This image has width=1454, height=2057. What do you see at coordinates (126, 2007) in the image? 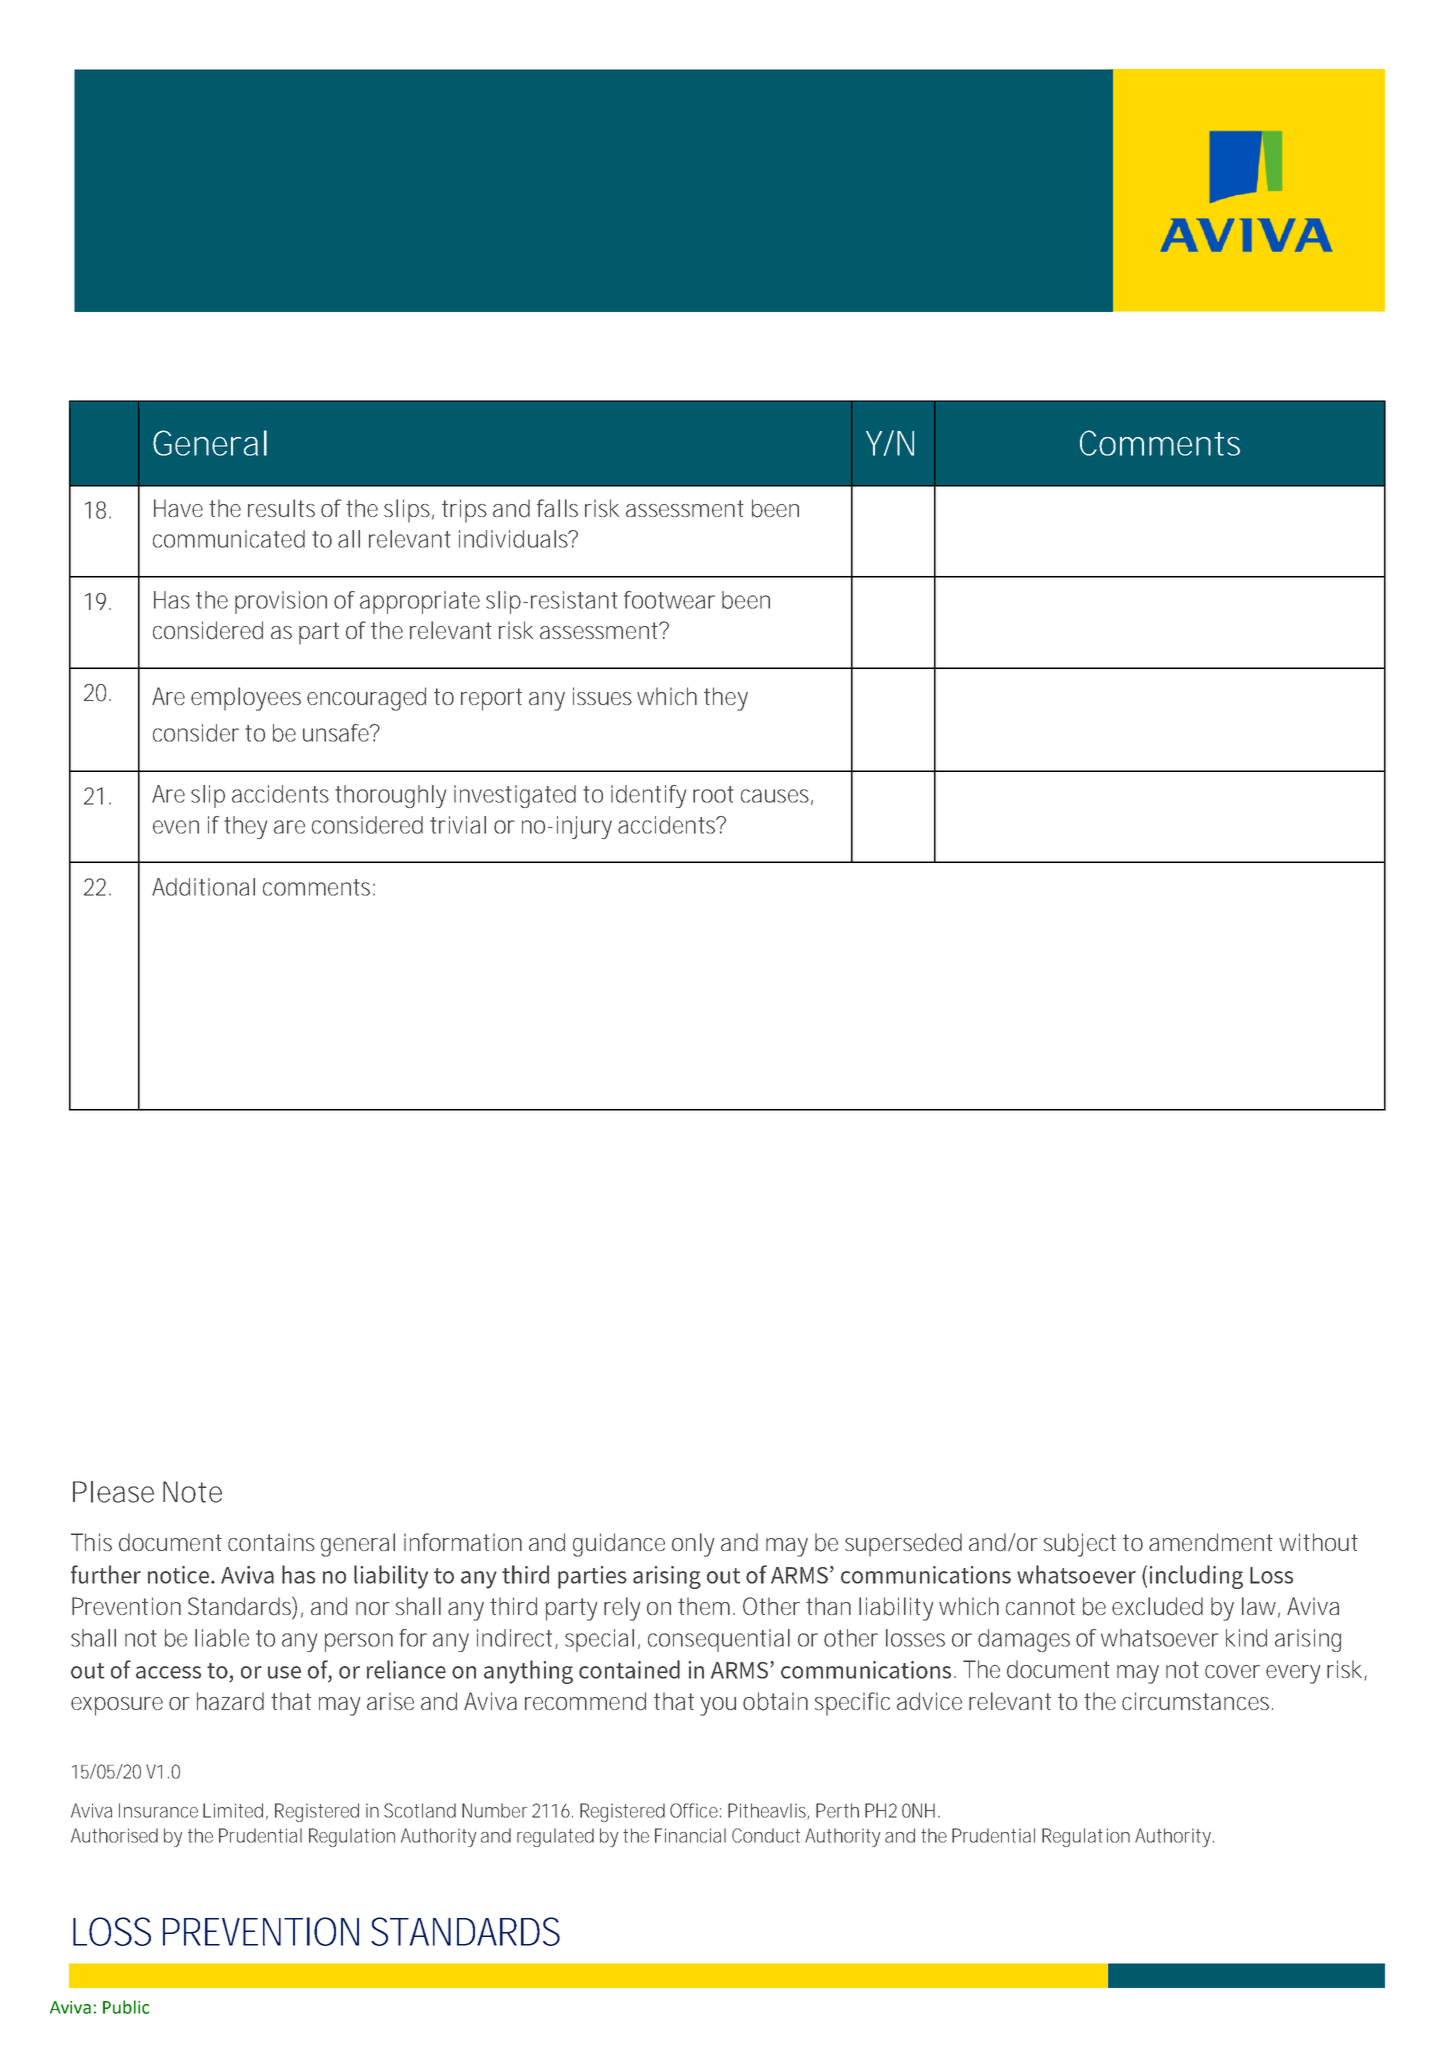
I see `Public` at bounding box center [126, 2007].
